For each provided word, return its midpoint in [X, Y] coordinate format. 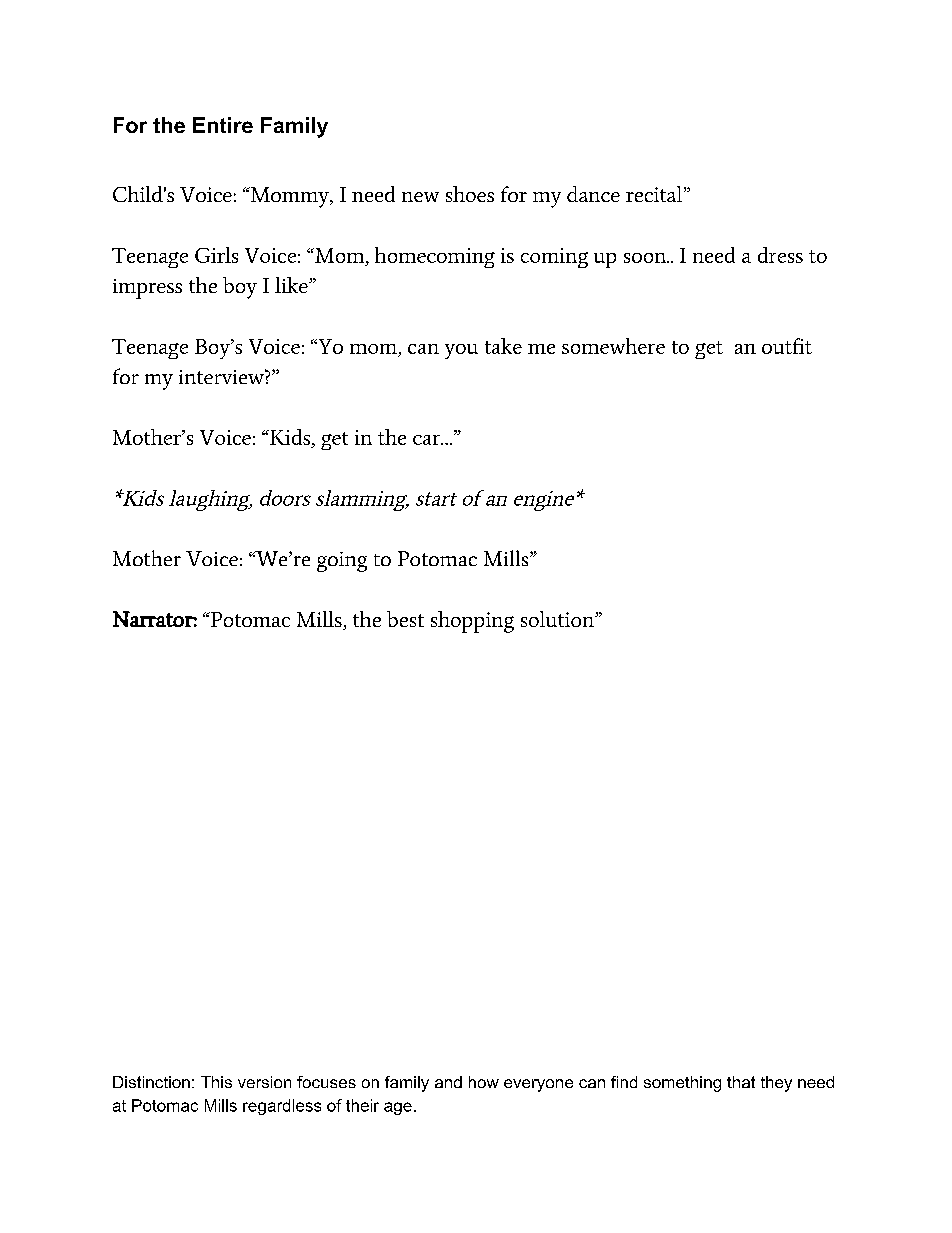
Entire [223, 125]
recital [655, 194]
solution [558, 619]
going [342, 562]
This [216, 1082]
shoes [470, 194]
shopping [472, 622]
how [484, 1082]
